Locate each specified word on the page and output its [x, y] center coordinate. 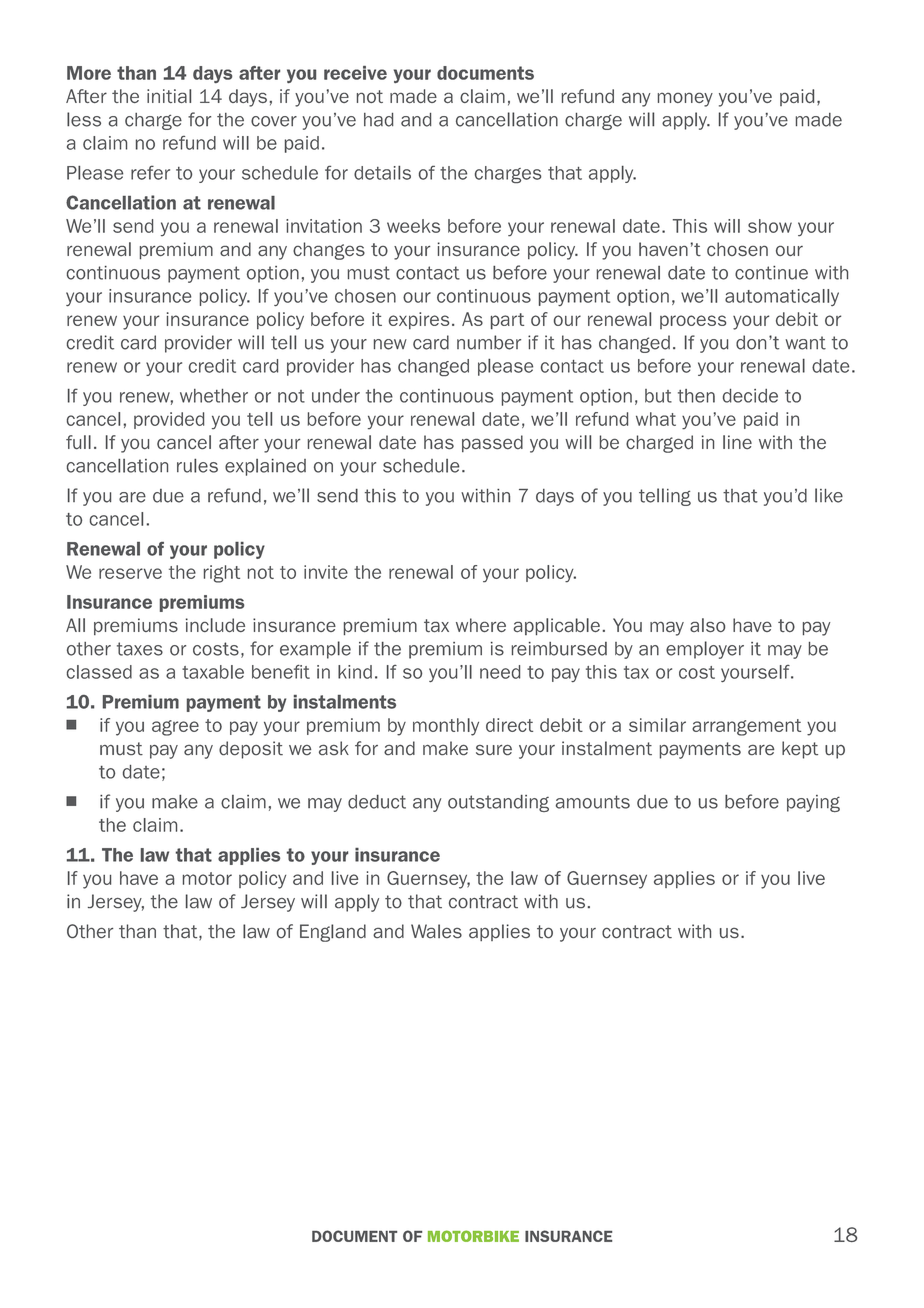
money [685, 99]
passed [492, 443]
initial [169, 96]
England [333, 933]
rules [197, 466]
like [829, 495]
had [379, 120]
